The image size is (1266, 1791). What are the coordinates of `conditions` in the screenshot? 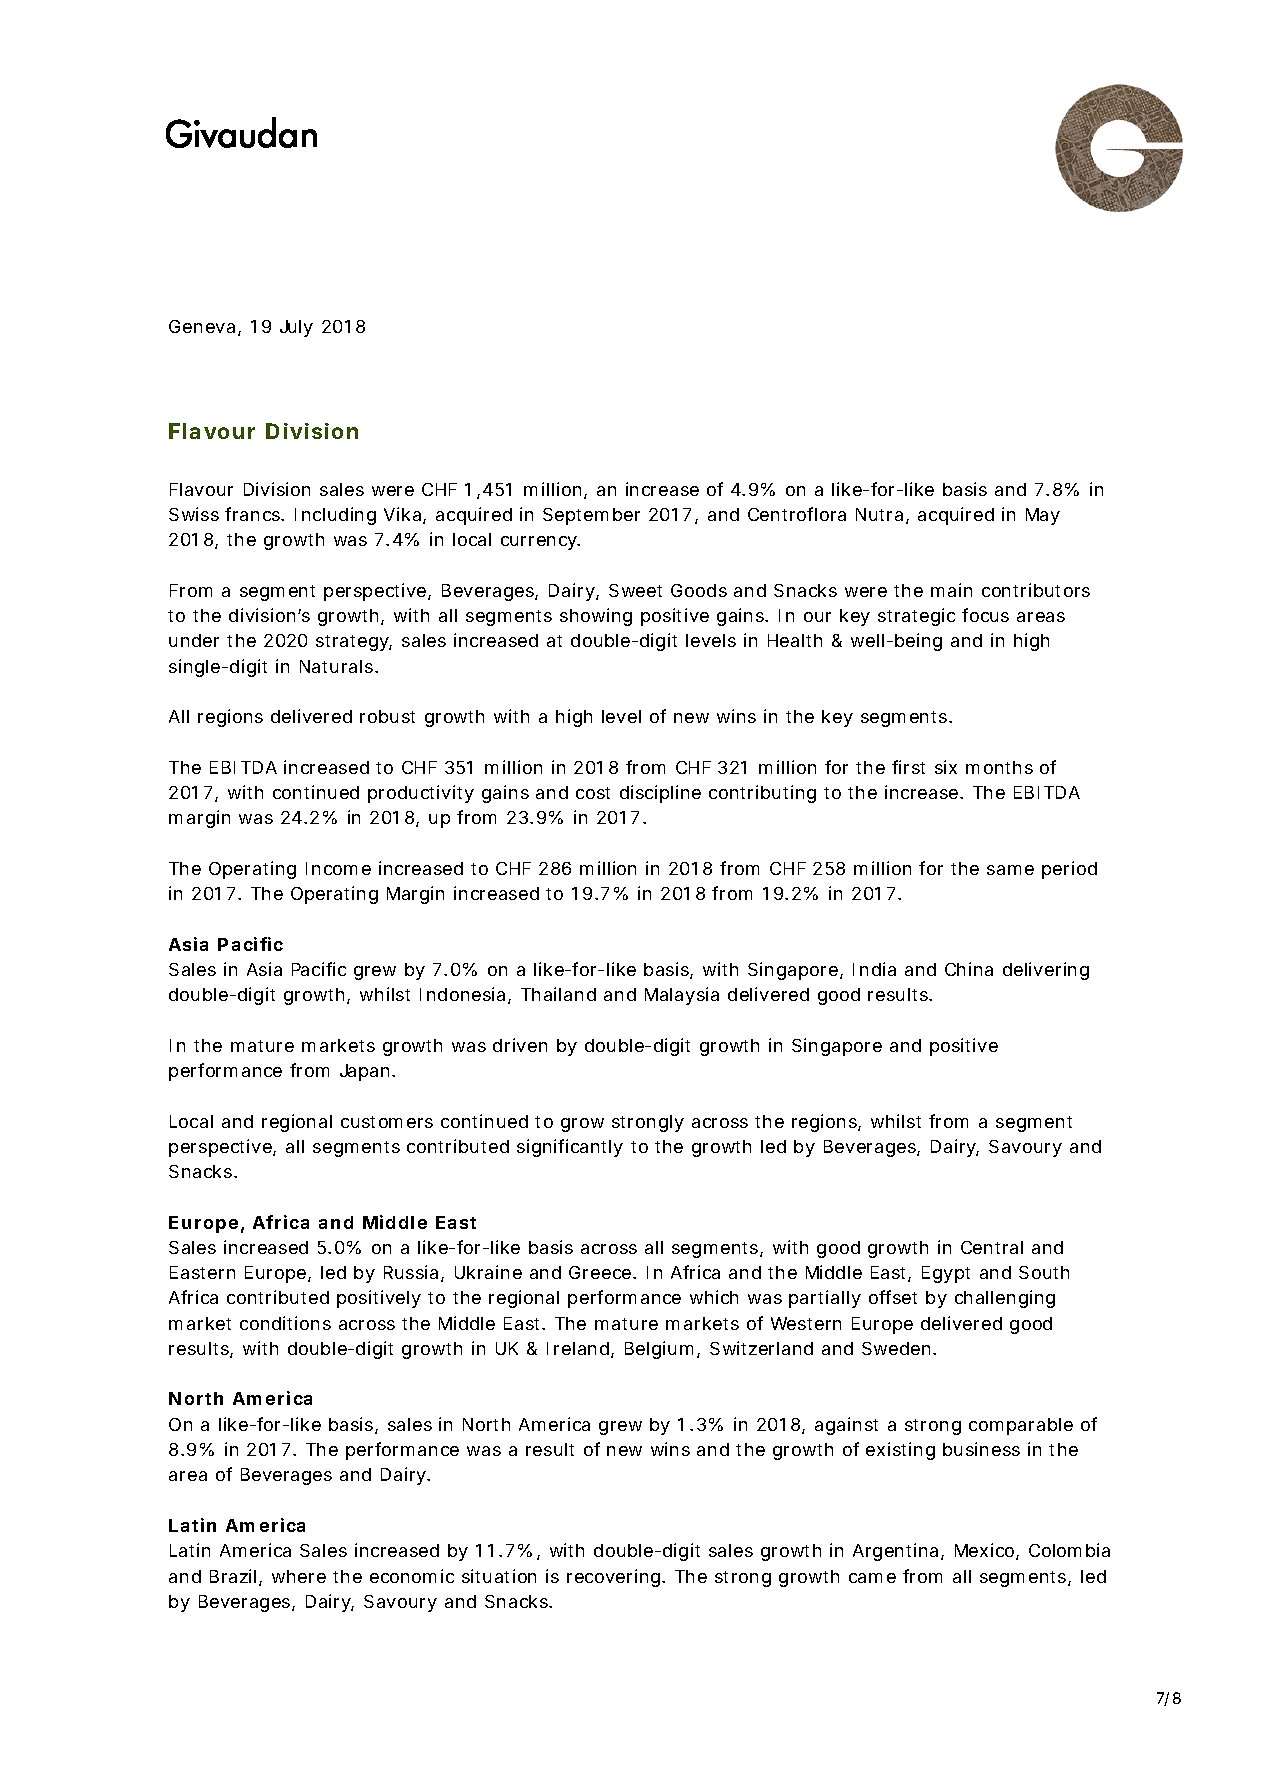 It's located at (285, 1323).
